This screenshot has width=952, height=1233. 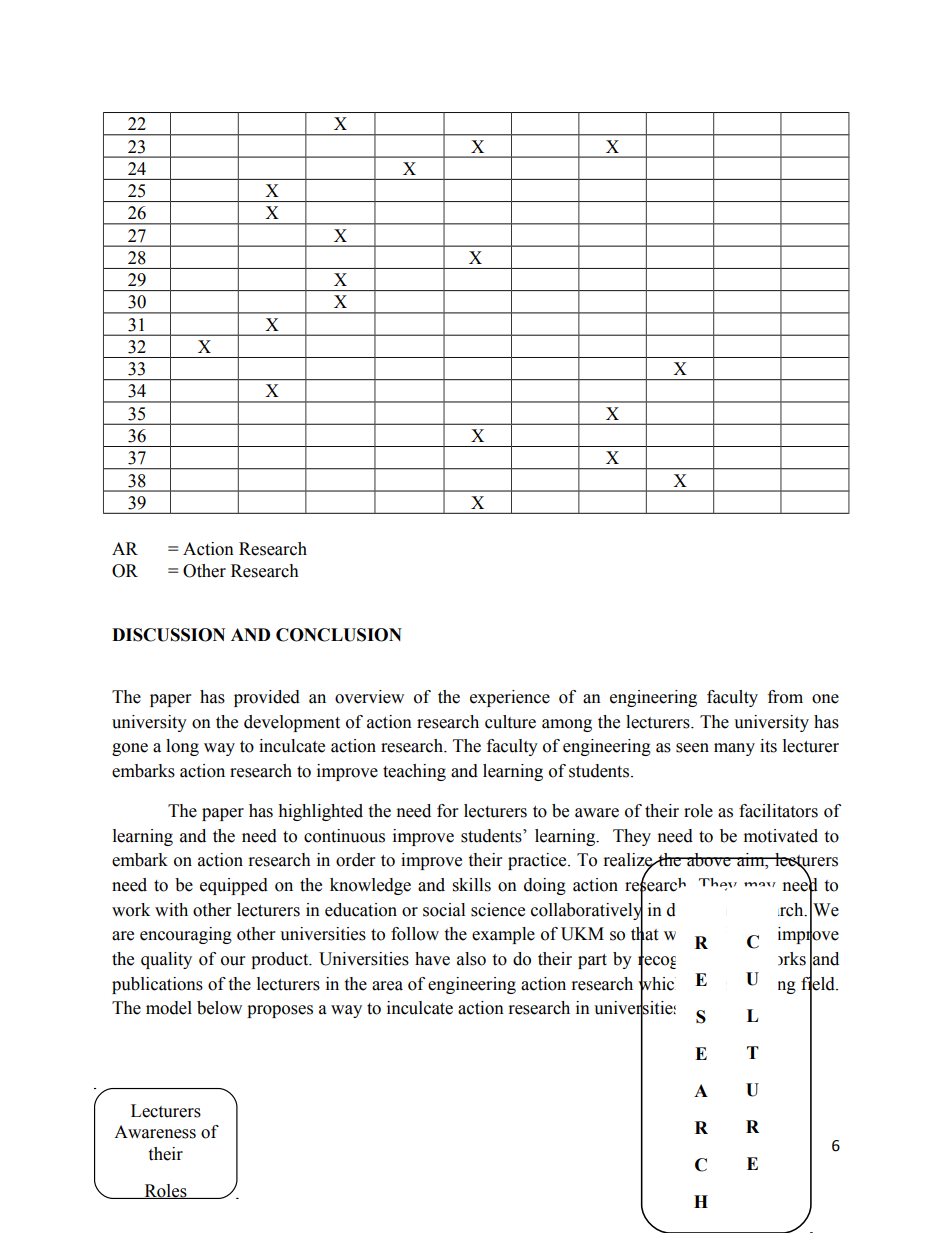 What do you see at coordinates (510, 722) in the screenshot?
I see `culture` at bounding box center [510, 722].
